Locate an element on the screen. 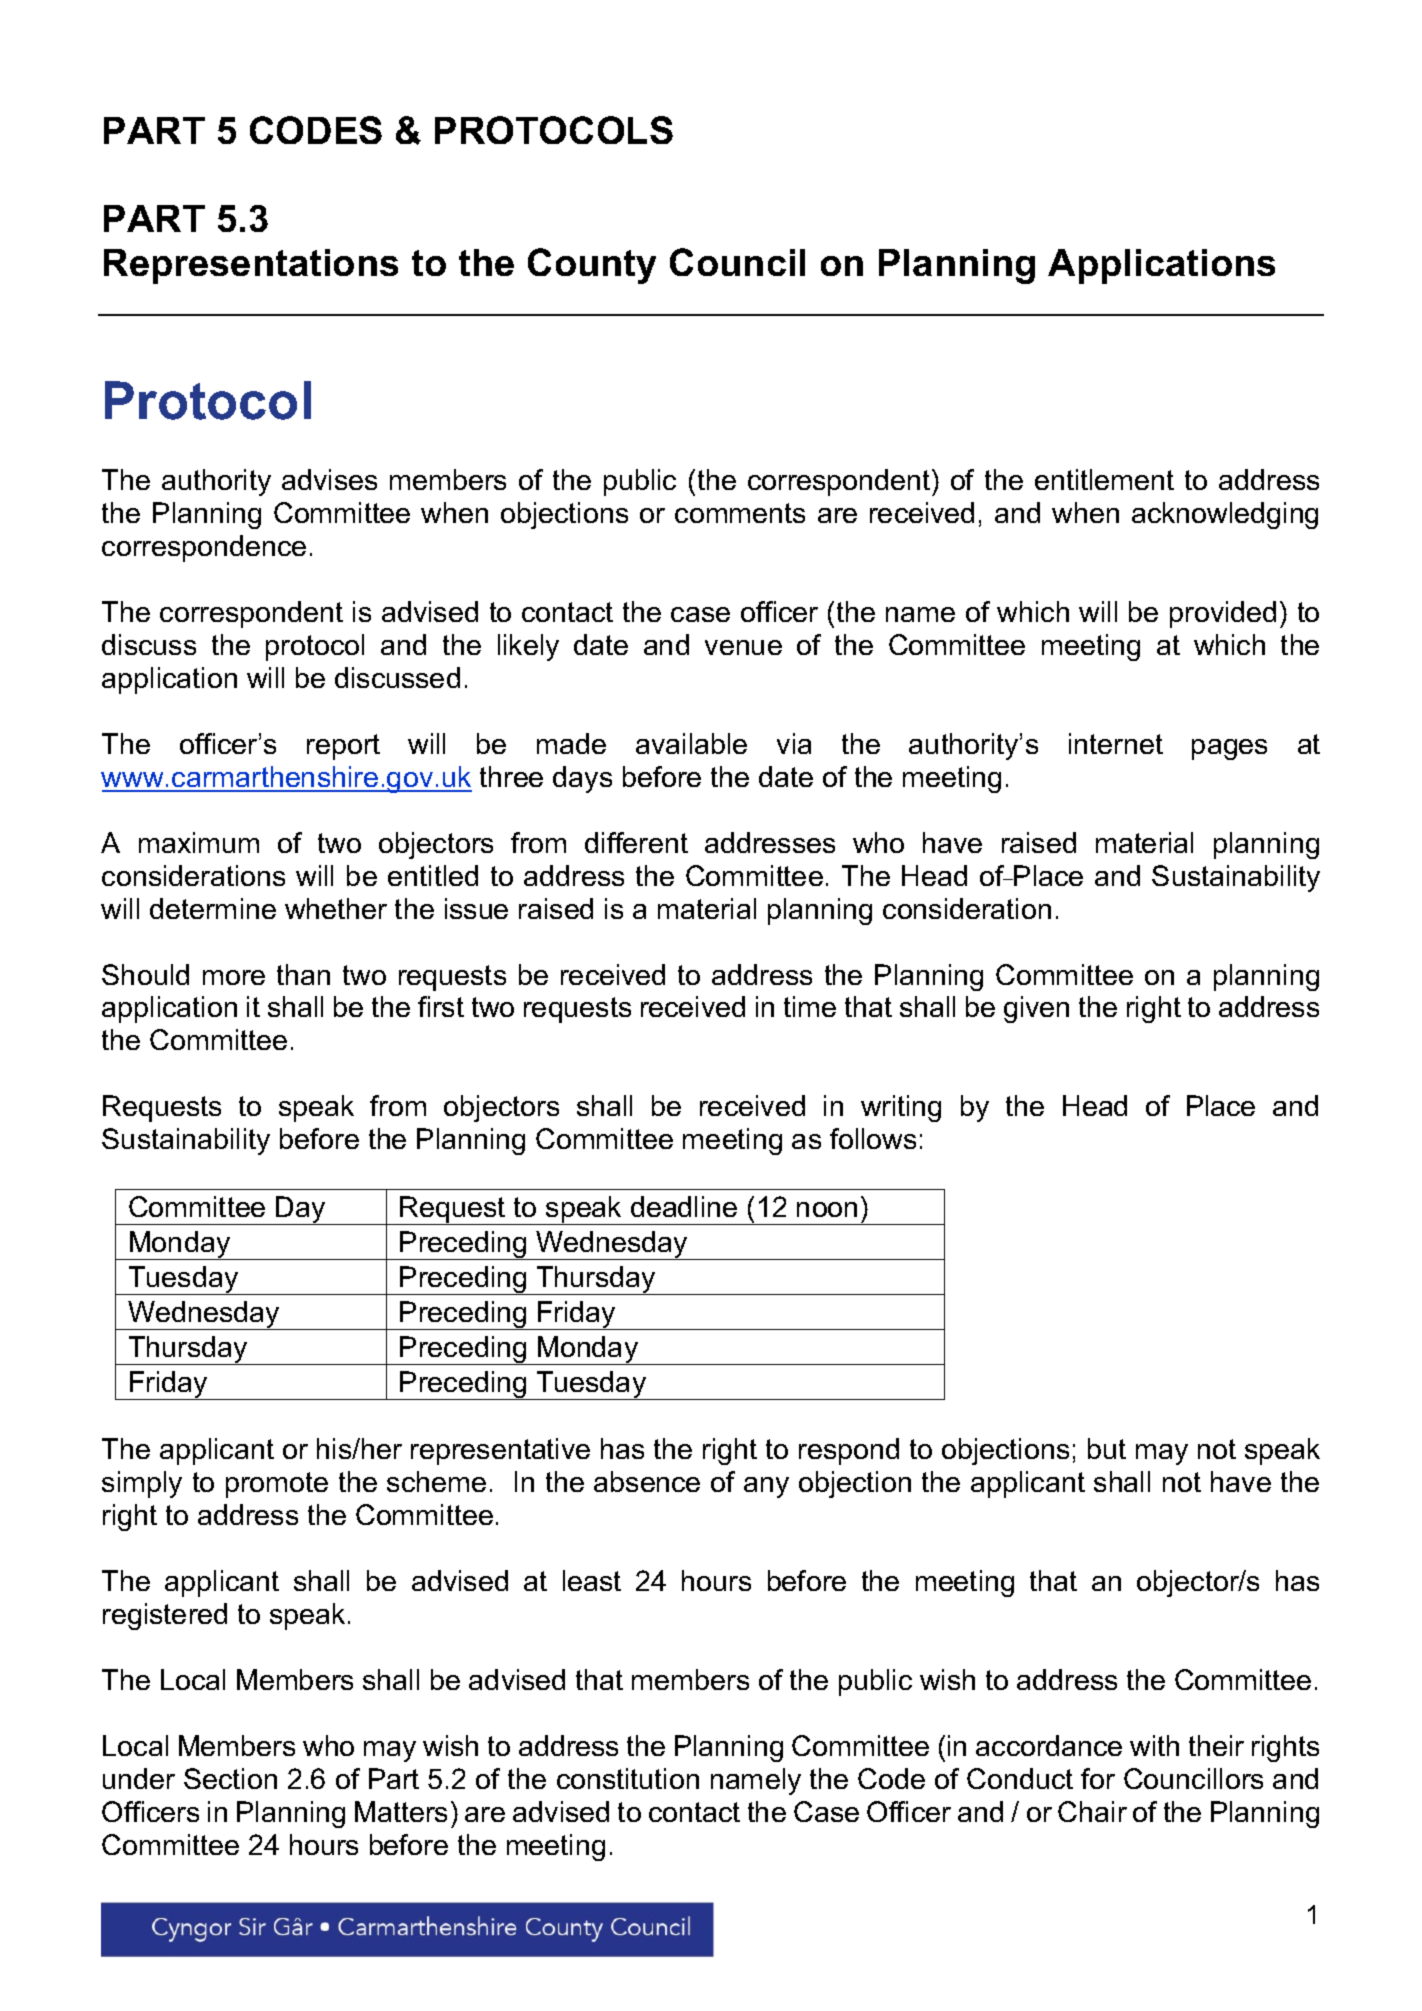 The image size is (1422, 2011). entitlement is located at coordinates (1104, 479).
